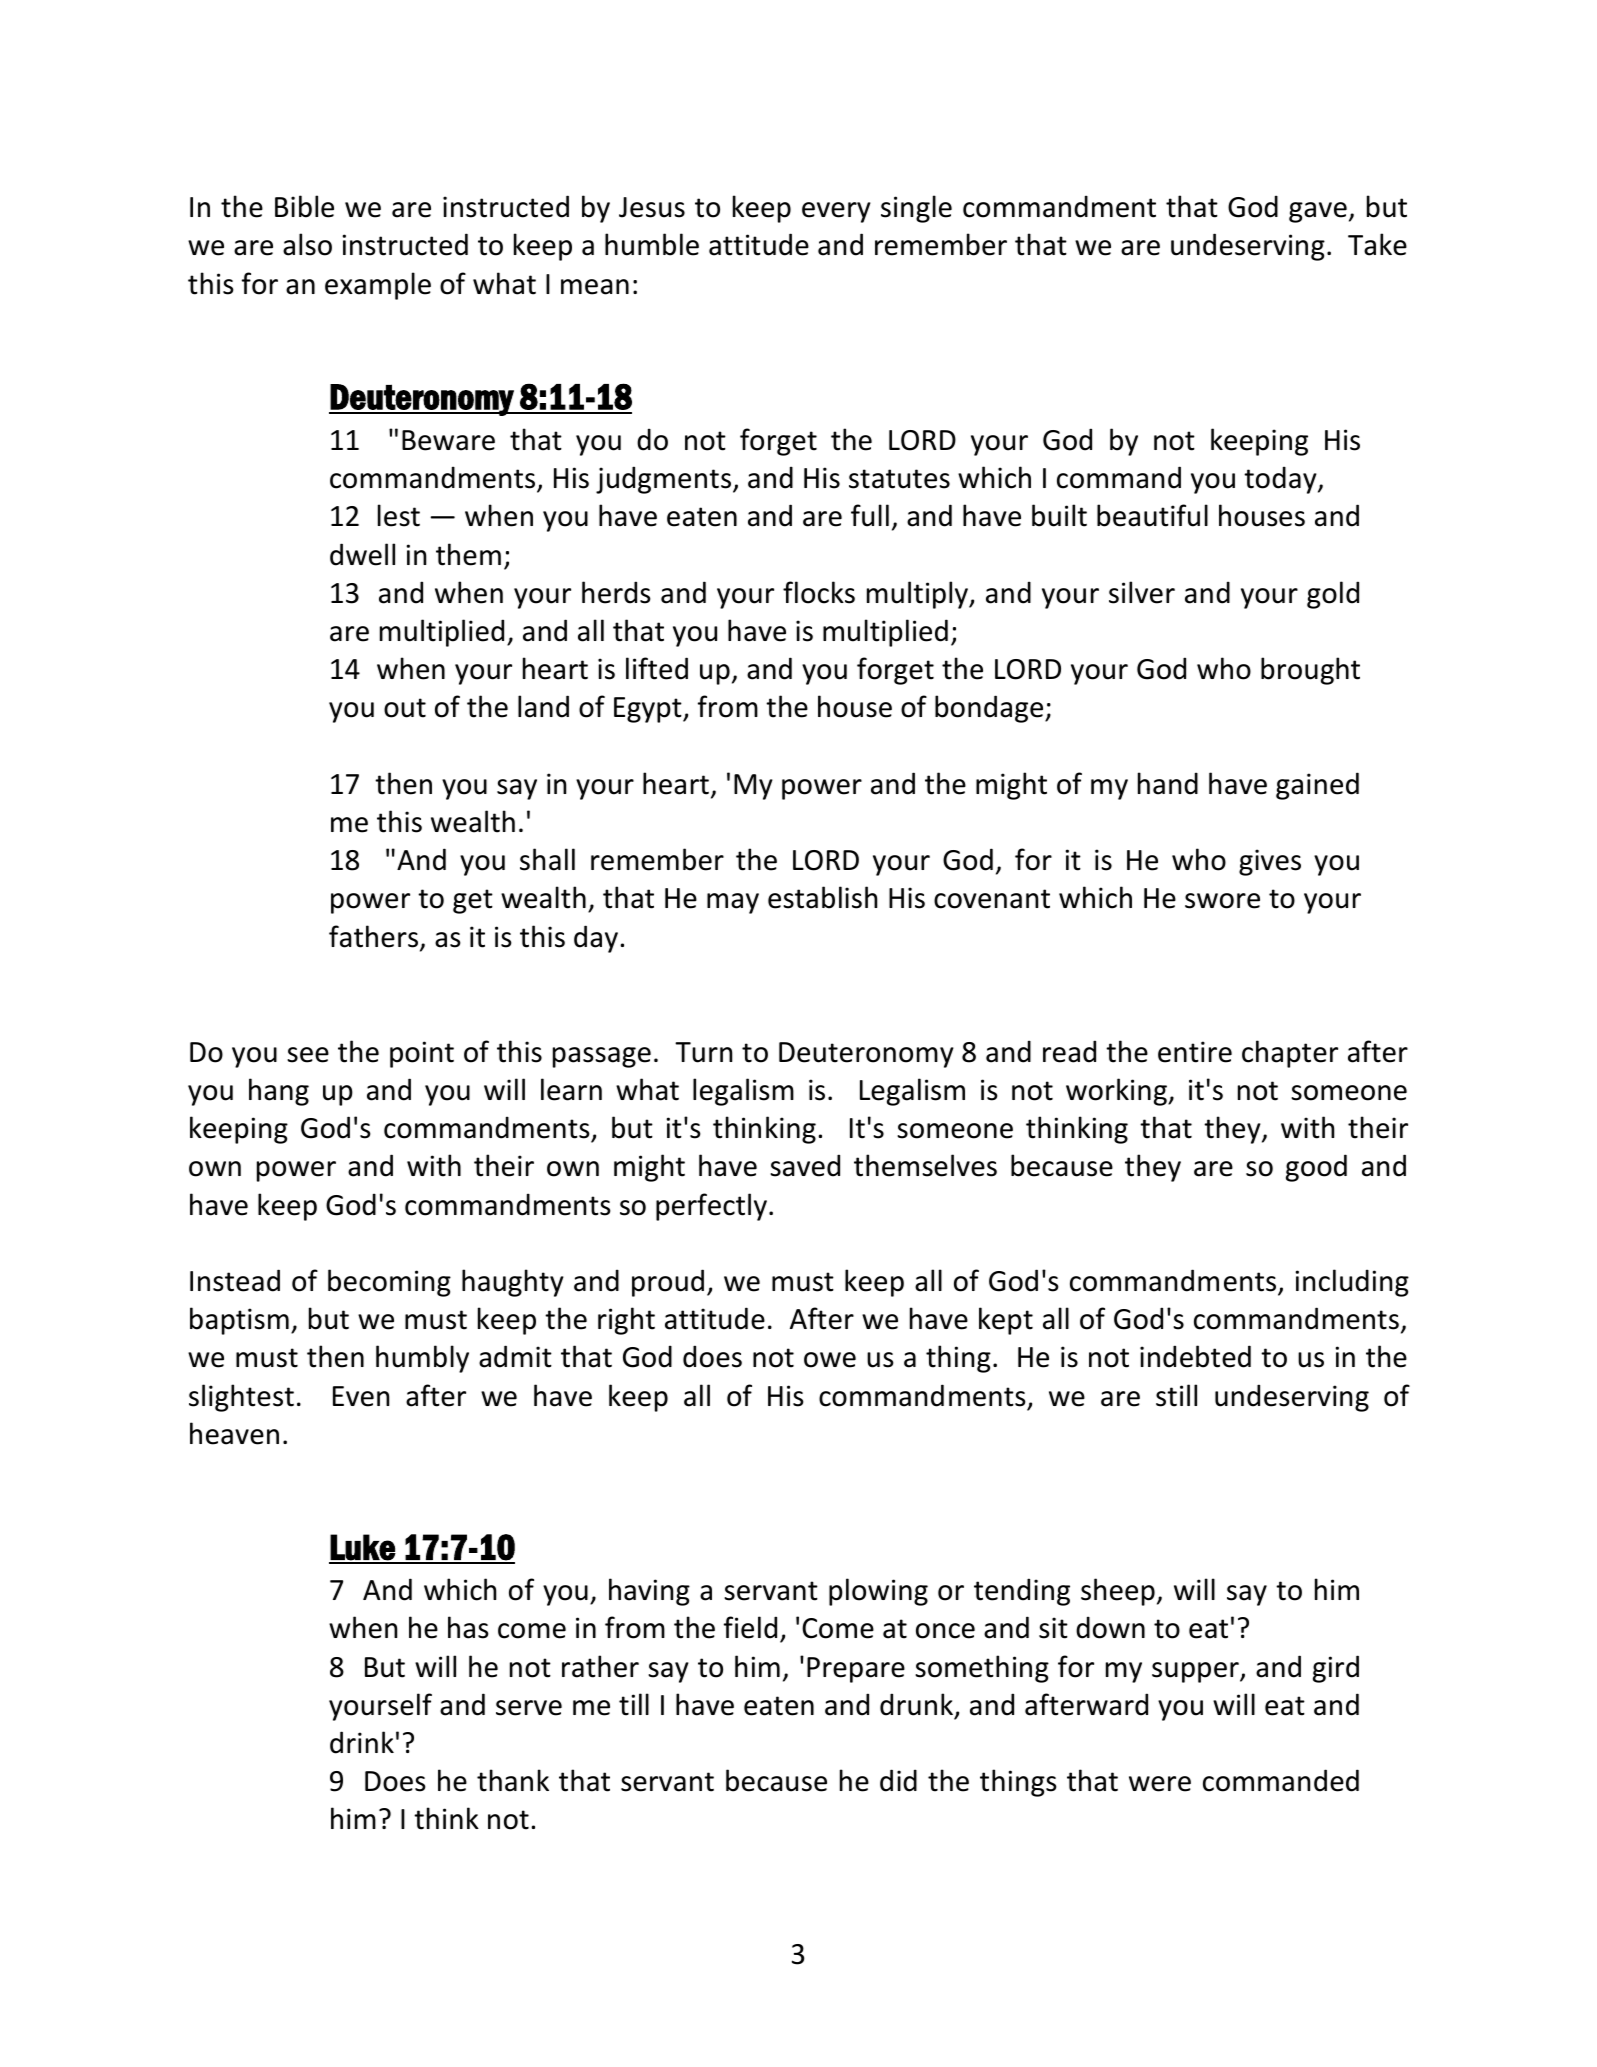 This document has width=1597, height=2067. Describe the element at coordinates (819, 592) in the document. I see `flocks` at that location.
